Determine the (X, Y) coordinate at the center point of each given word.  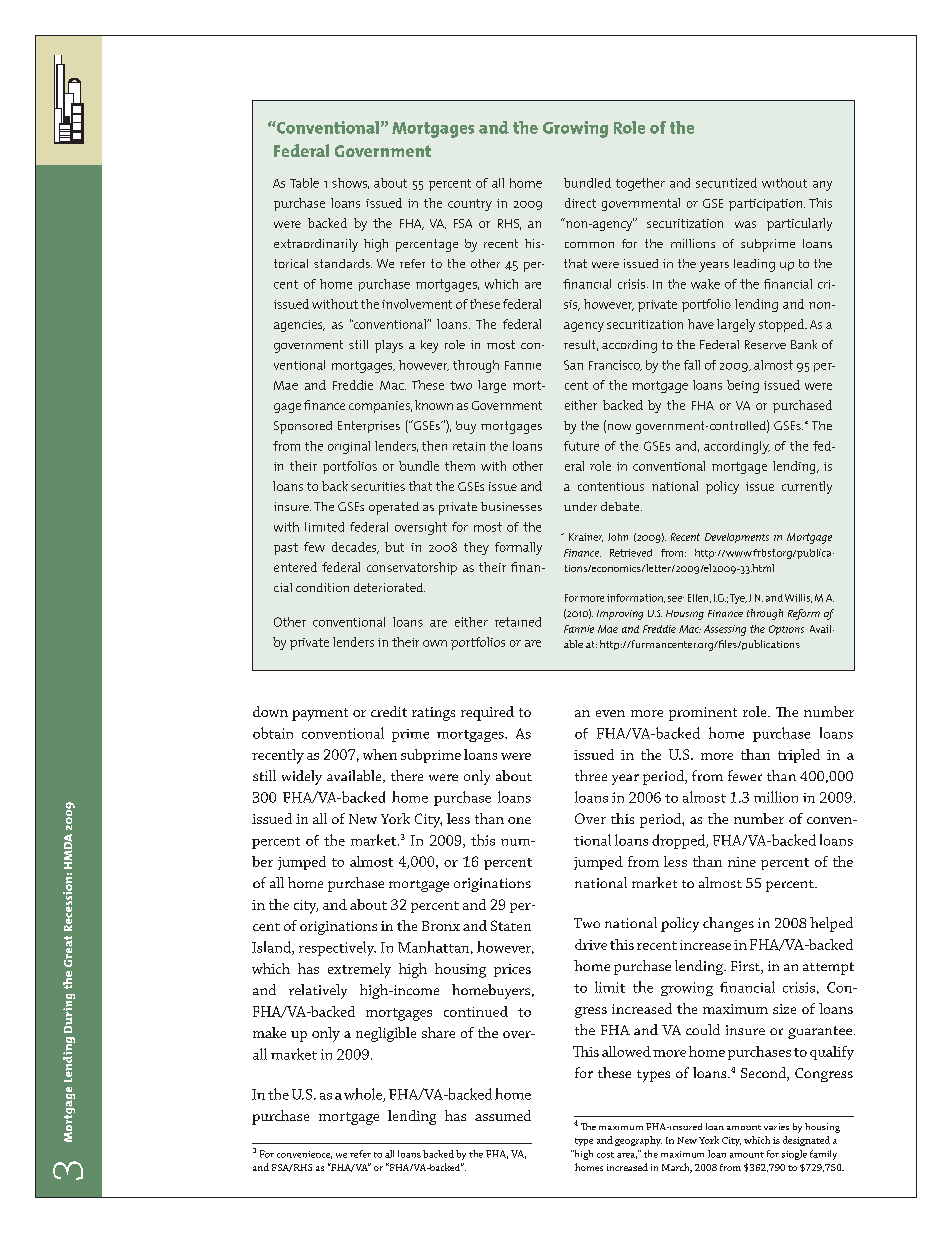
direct (580, 203)
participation (767, 205)
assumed (503, 1115)
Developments (737, 538)
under (580, 506)
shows (350, 183)
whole (364, 1095)
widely (302, 777)
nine (742, 862)
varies (776, 1126)
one (519, 820)
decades (355, 548)
